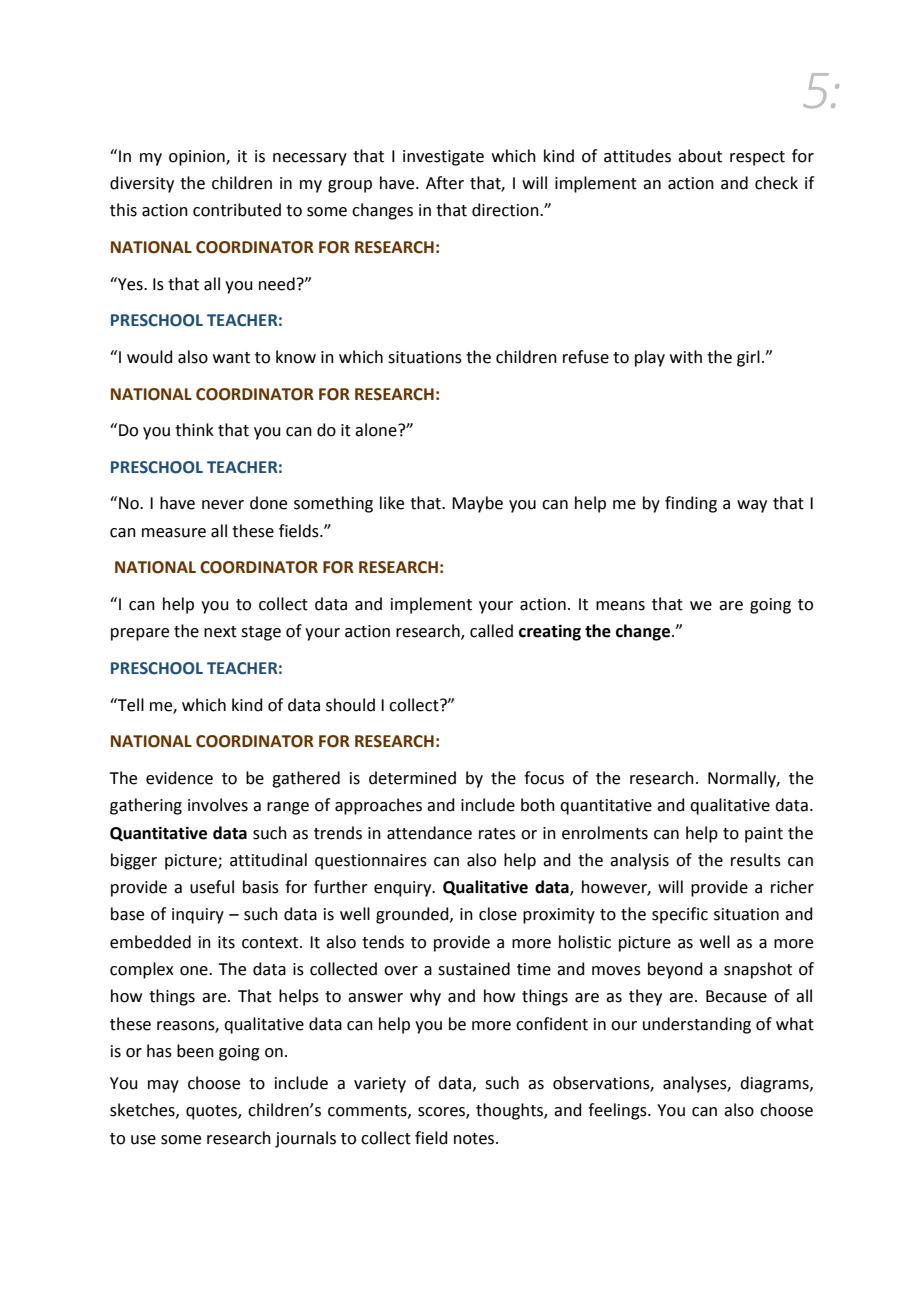 This page has height=1308, width=924. I want to click on After, so click(445, 183).
